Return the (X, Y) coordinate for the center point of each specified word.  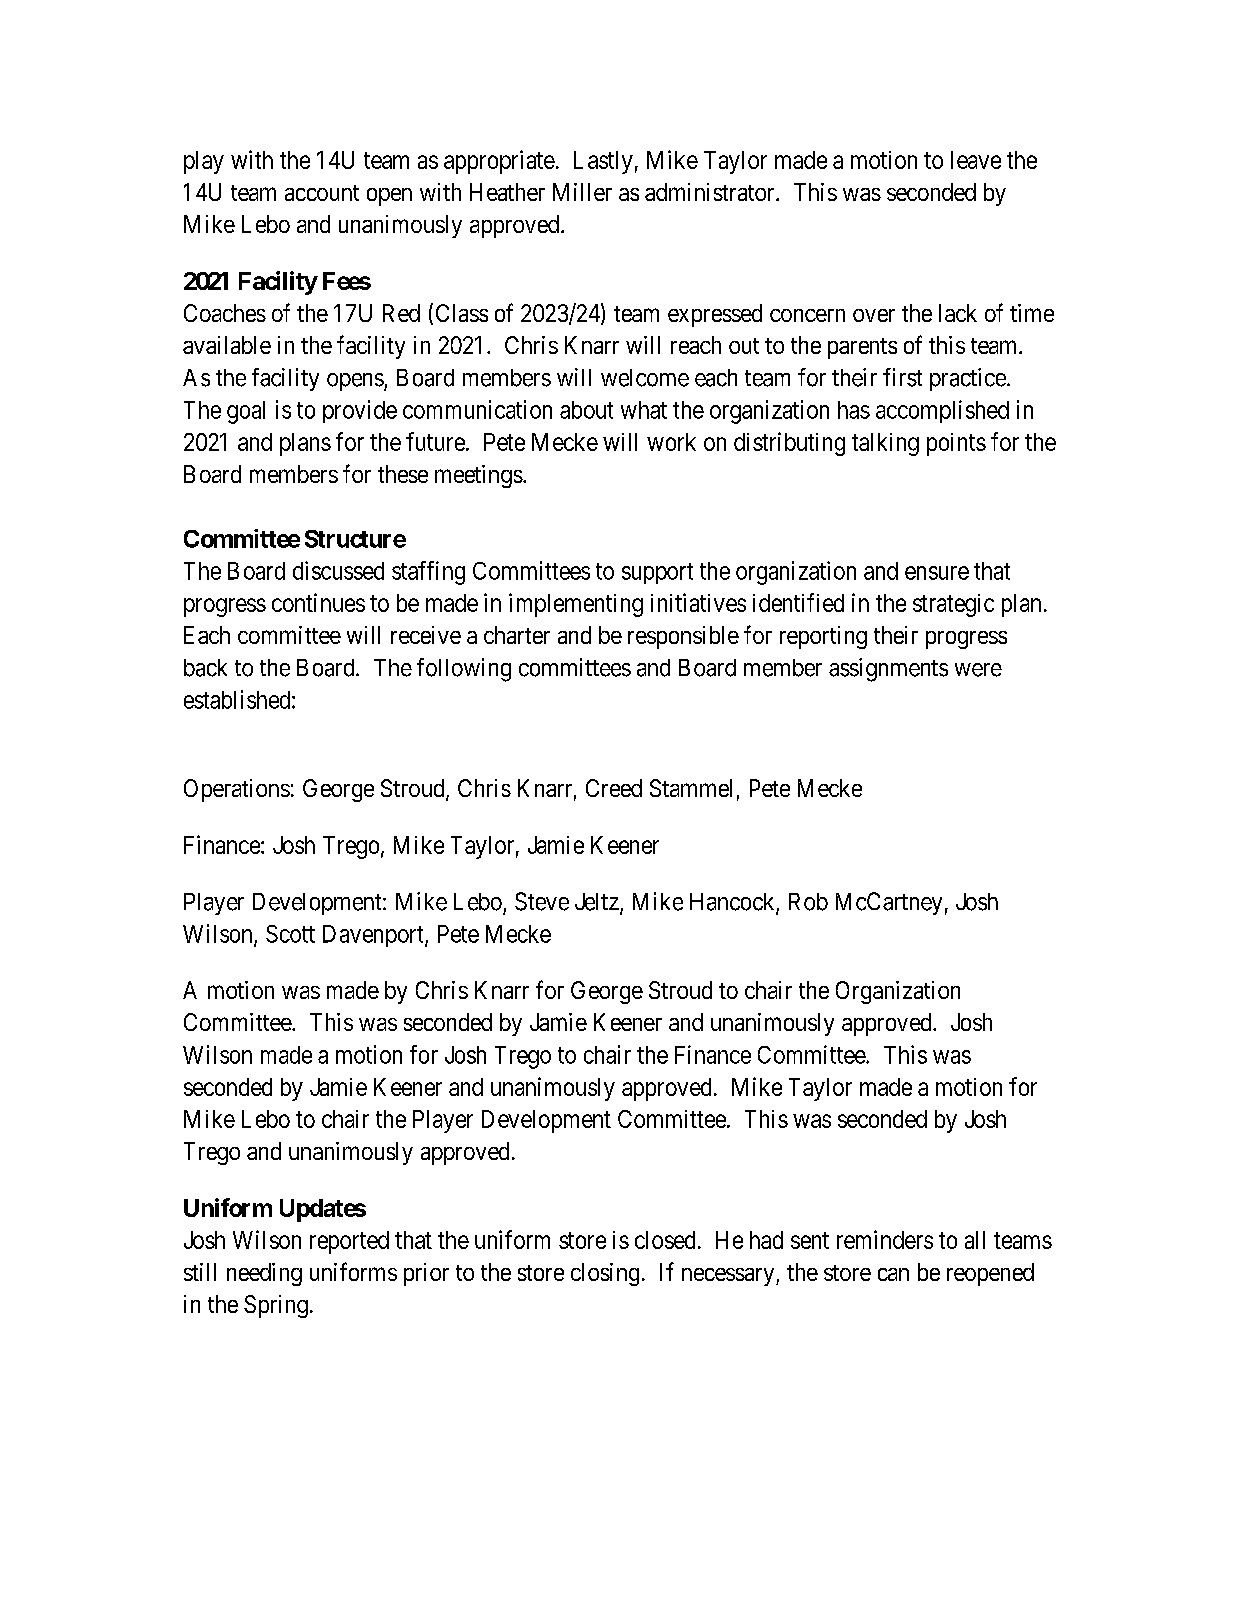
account (322, 193)
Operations (237, 790)
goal (246, 412)
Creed (614, 788)
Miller (582, 192)
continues (318, 602)
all (975, 1240)
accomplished (942, 411)
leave (976, 160)
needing (264, 1274)
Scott (290, 934)
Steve (542, 901)
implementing (576, 605)
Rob (808, 902)
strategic (953, 605)
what (644, 410)
